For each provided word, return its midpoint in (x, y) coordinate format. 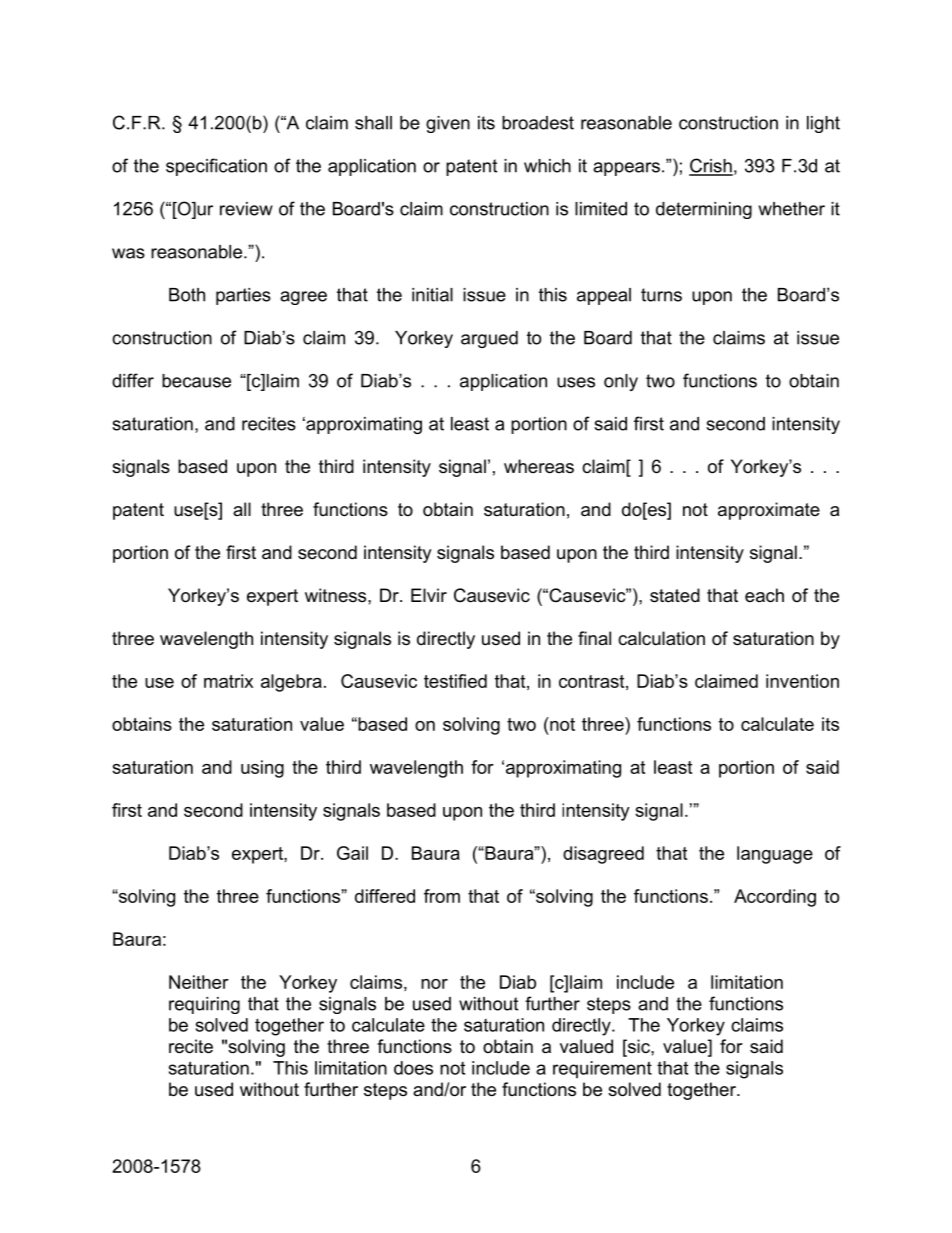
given (448, 124)
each (764, 595)
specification (216, 167)
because (196, 381)
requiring (204, 1005)
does (413, 1068)
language (775, 855)
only (621, 382)
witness (337, 595)
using (262, 769)
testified (455, 681)
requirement (602, 1069)
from (442, 896)
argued (489, 339)
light (823, 124)
